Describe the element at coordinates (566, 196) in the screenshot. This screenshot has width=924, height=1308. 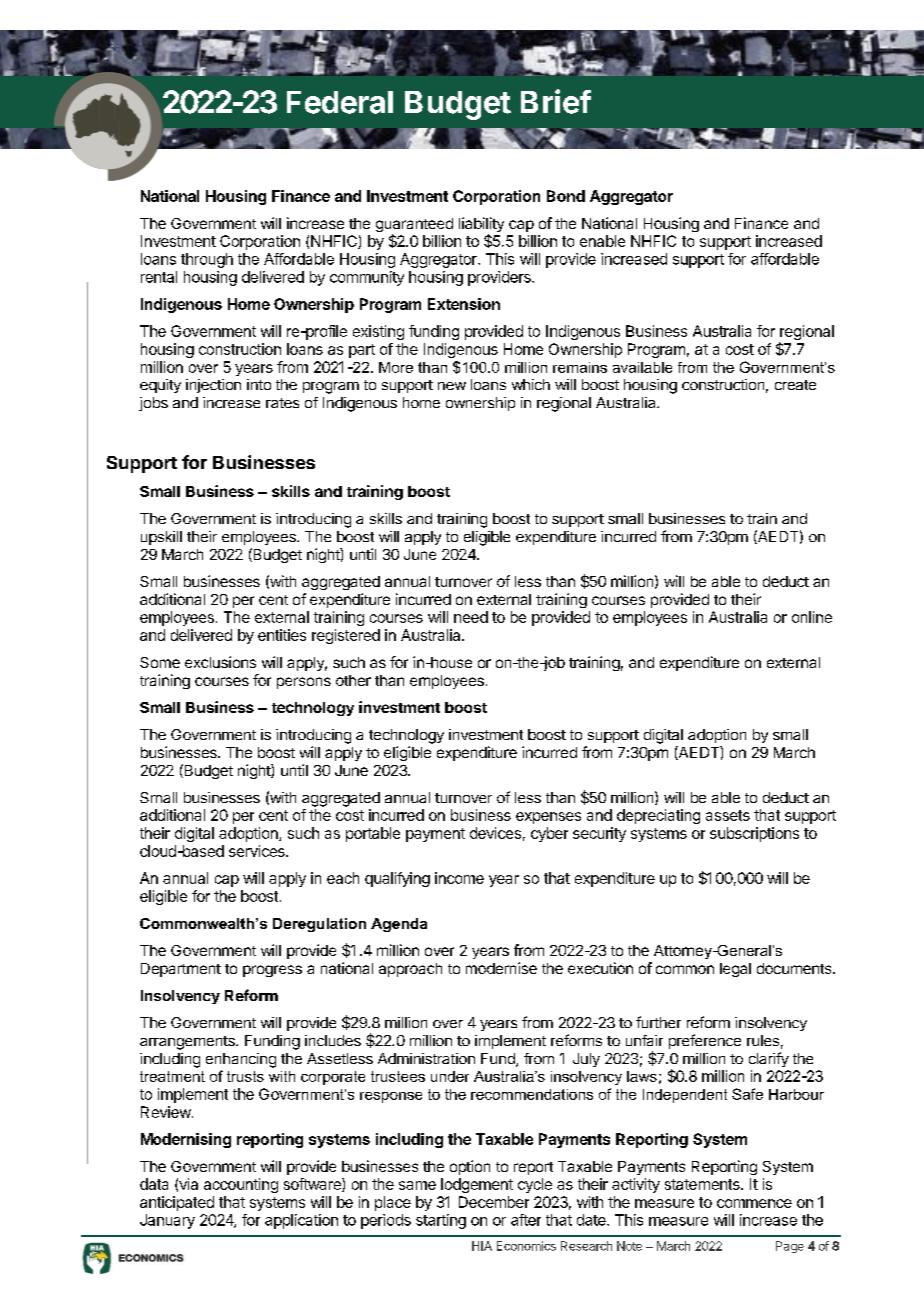
I see `Bond` at that location.
